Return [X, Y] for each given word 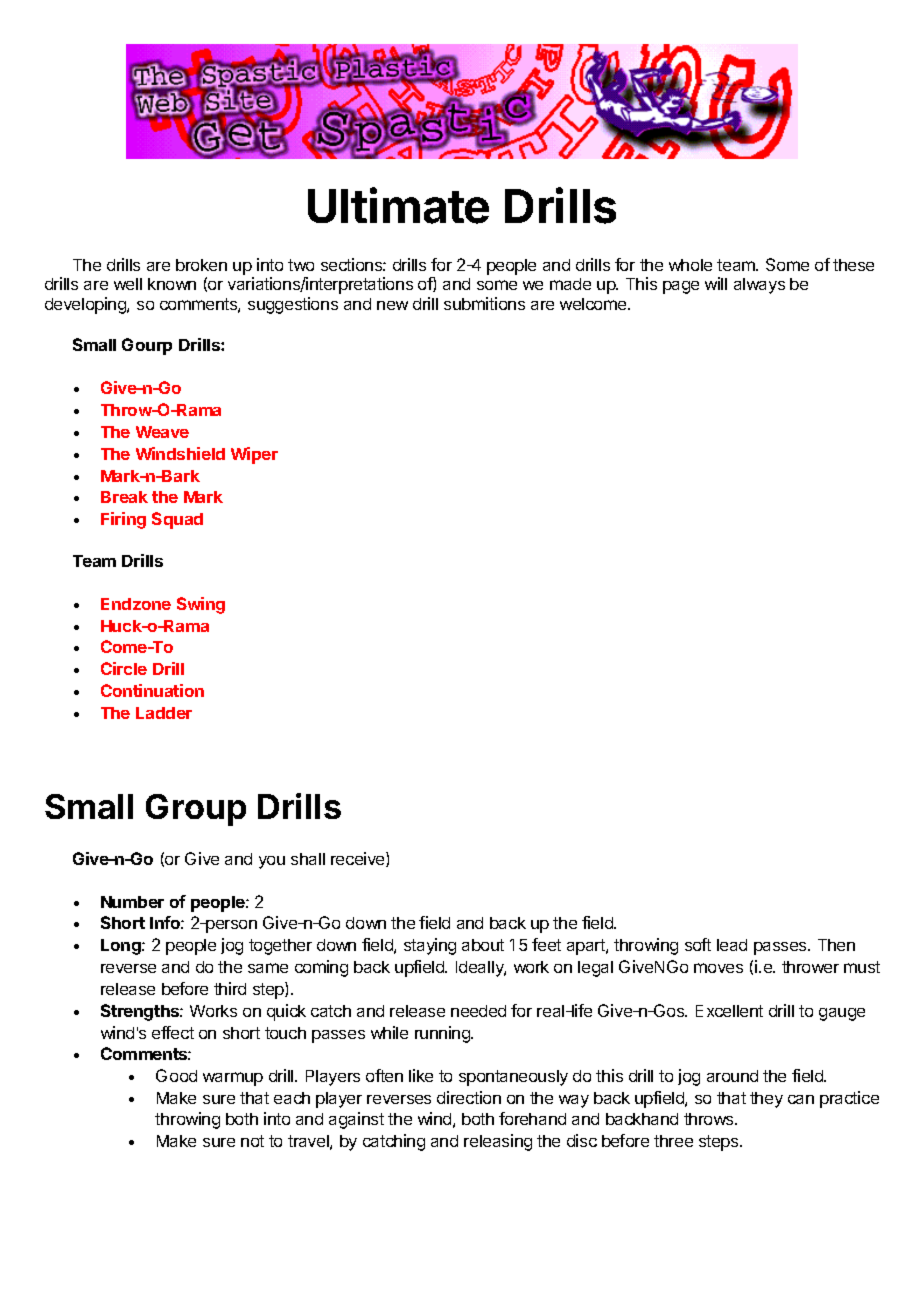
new [392, 305]
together [280, 947]
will [716, 283]
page [681, 287]
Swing [201, 605]
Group [196, 810]
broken [201, 265]
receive [359, 859]
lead [732, 945]
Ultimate [398, 205]
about [483, 945]
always [759, 286]
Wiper [254, 455]
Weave [162, 432]
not [252, 1141]
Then [836, 945]
